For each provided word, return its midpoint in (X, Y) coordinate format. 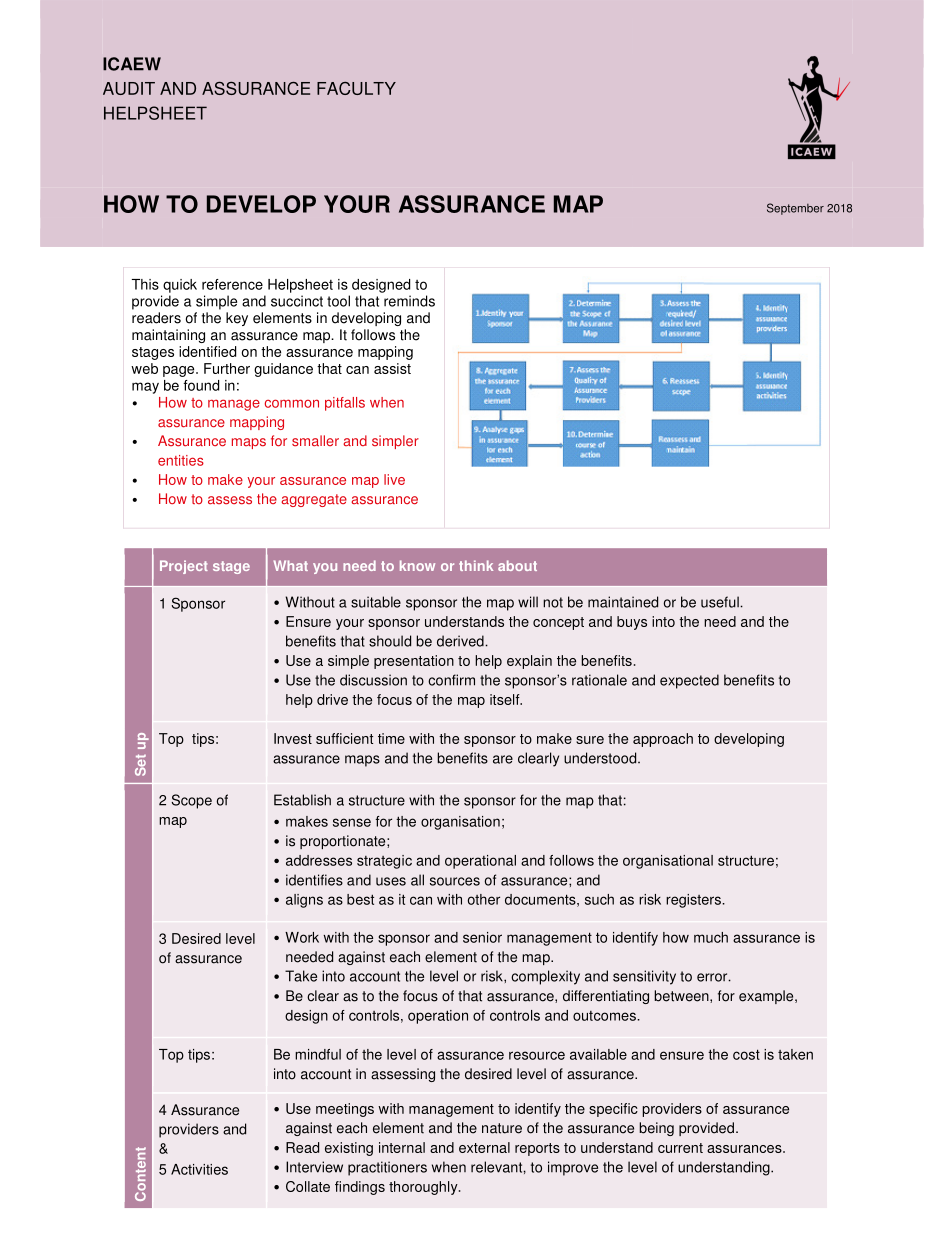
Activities (199, 1169)
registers (695, 901)
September (795, 209)
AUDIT (129, 88)
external (484, 1147)
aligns (304, 901)
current (680, 1148)
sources (455, 881)
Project (184, 567)
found (201, 385)
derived (461, 641)
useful (721, 602)
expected (689, 681)
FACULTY (356, 88)
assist (392, 368)
